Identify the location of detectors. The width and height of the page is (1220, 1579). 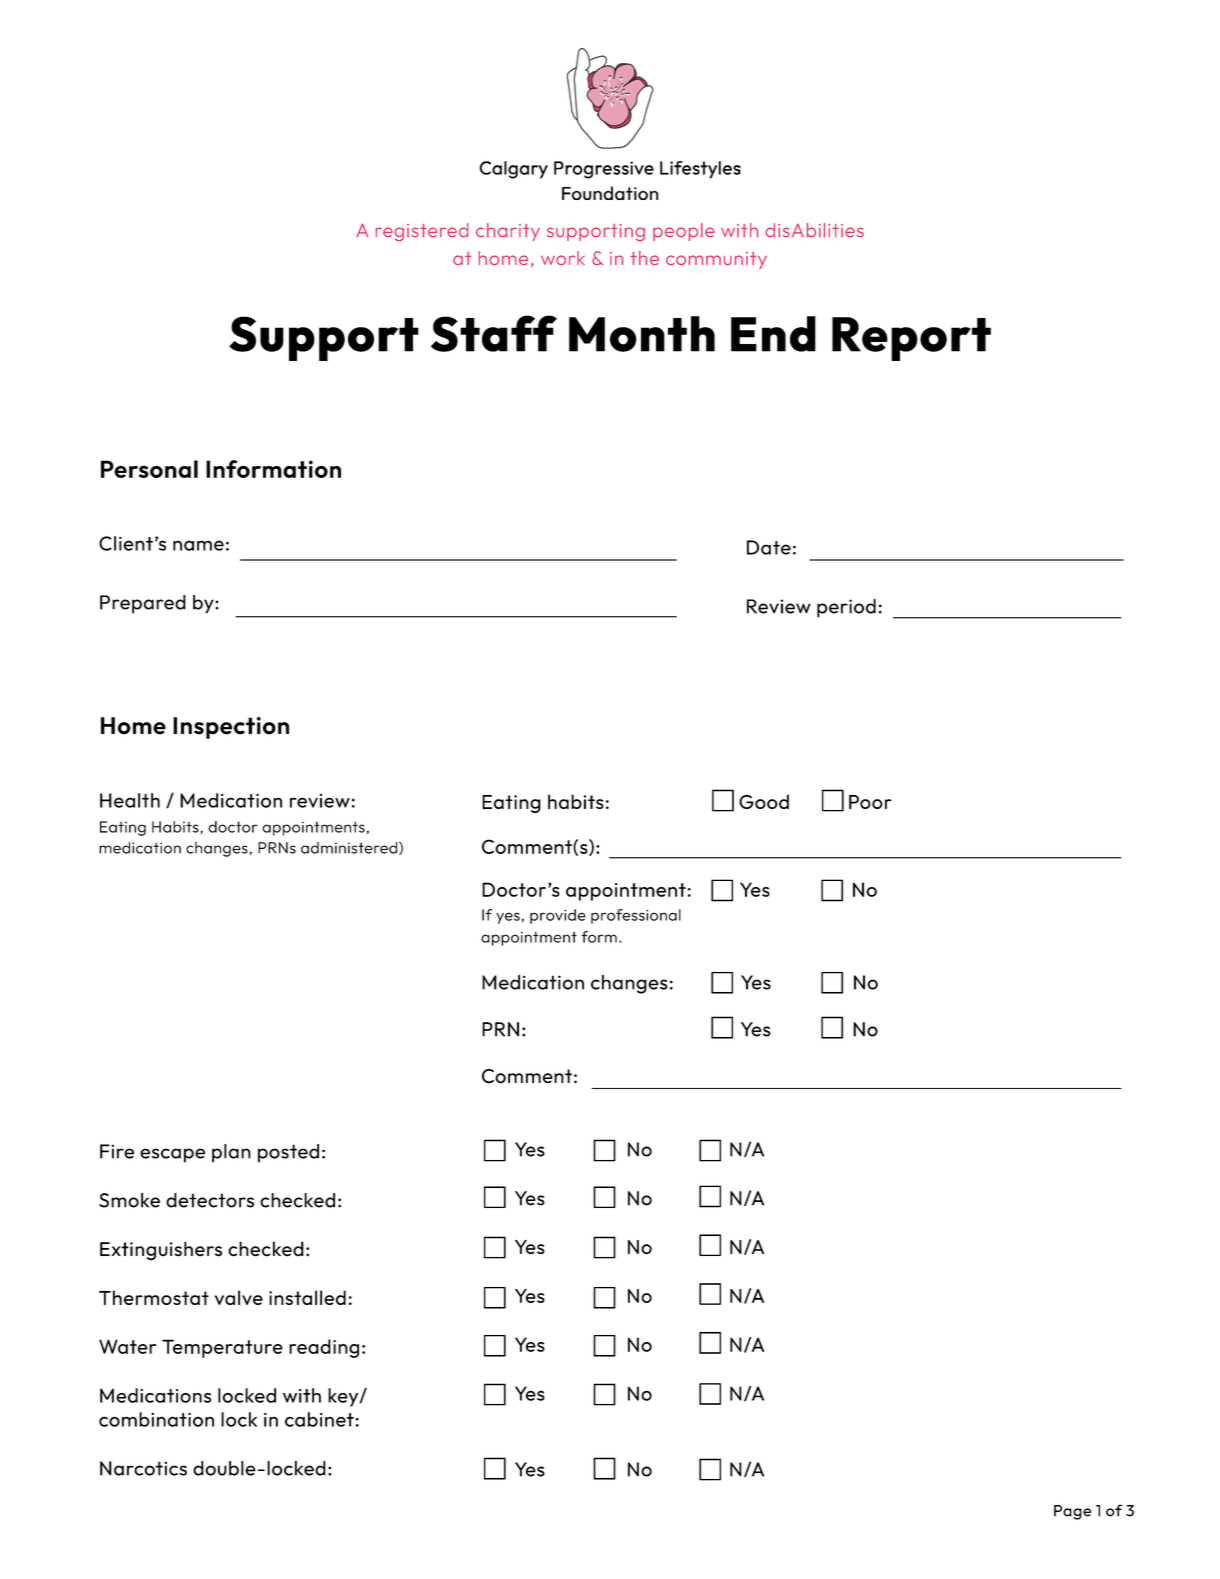
(210, 1200).
